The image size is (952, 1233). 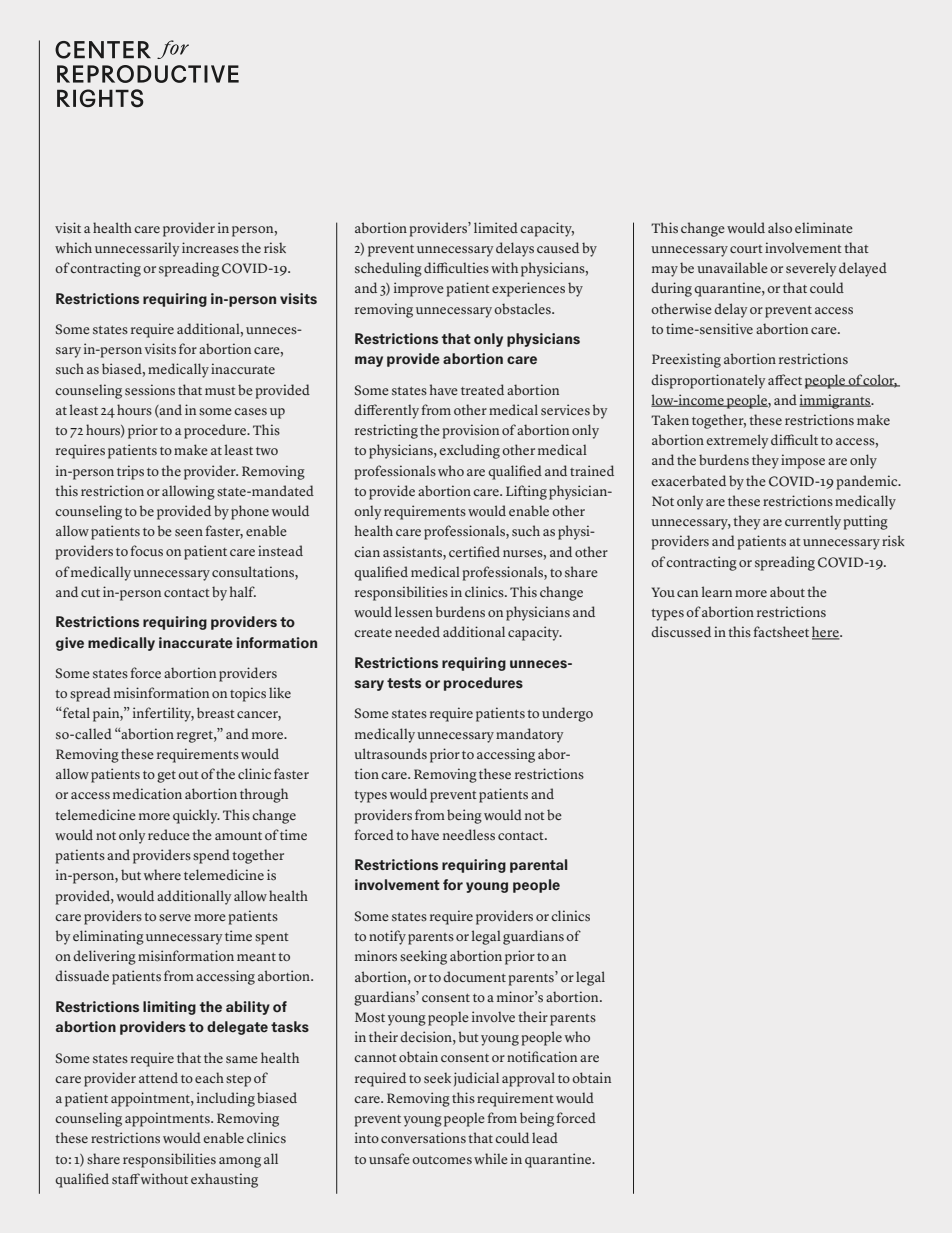 I want to click on increases, so click(x=210, y=248).
